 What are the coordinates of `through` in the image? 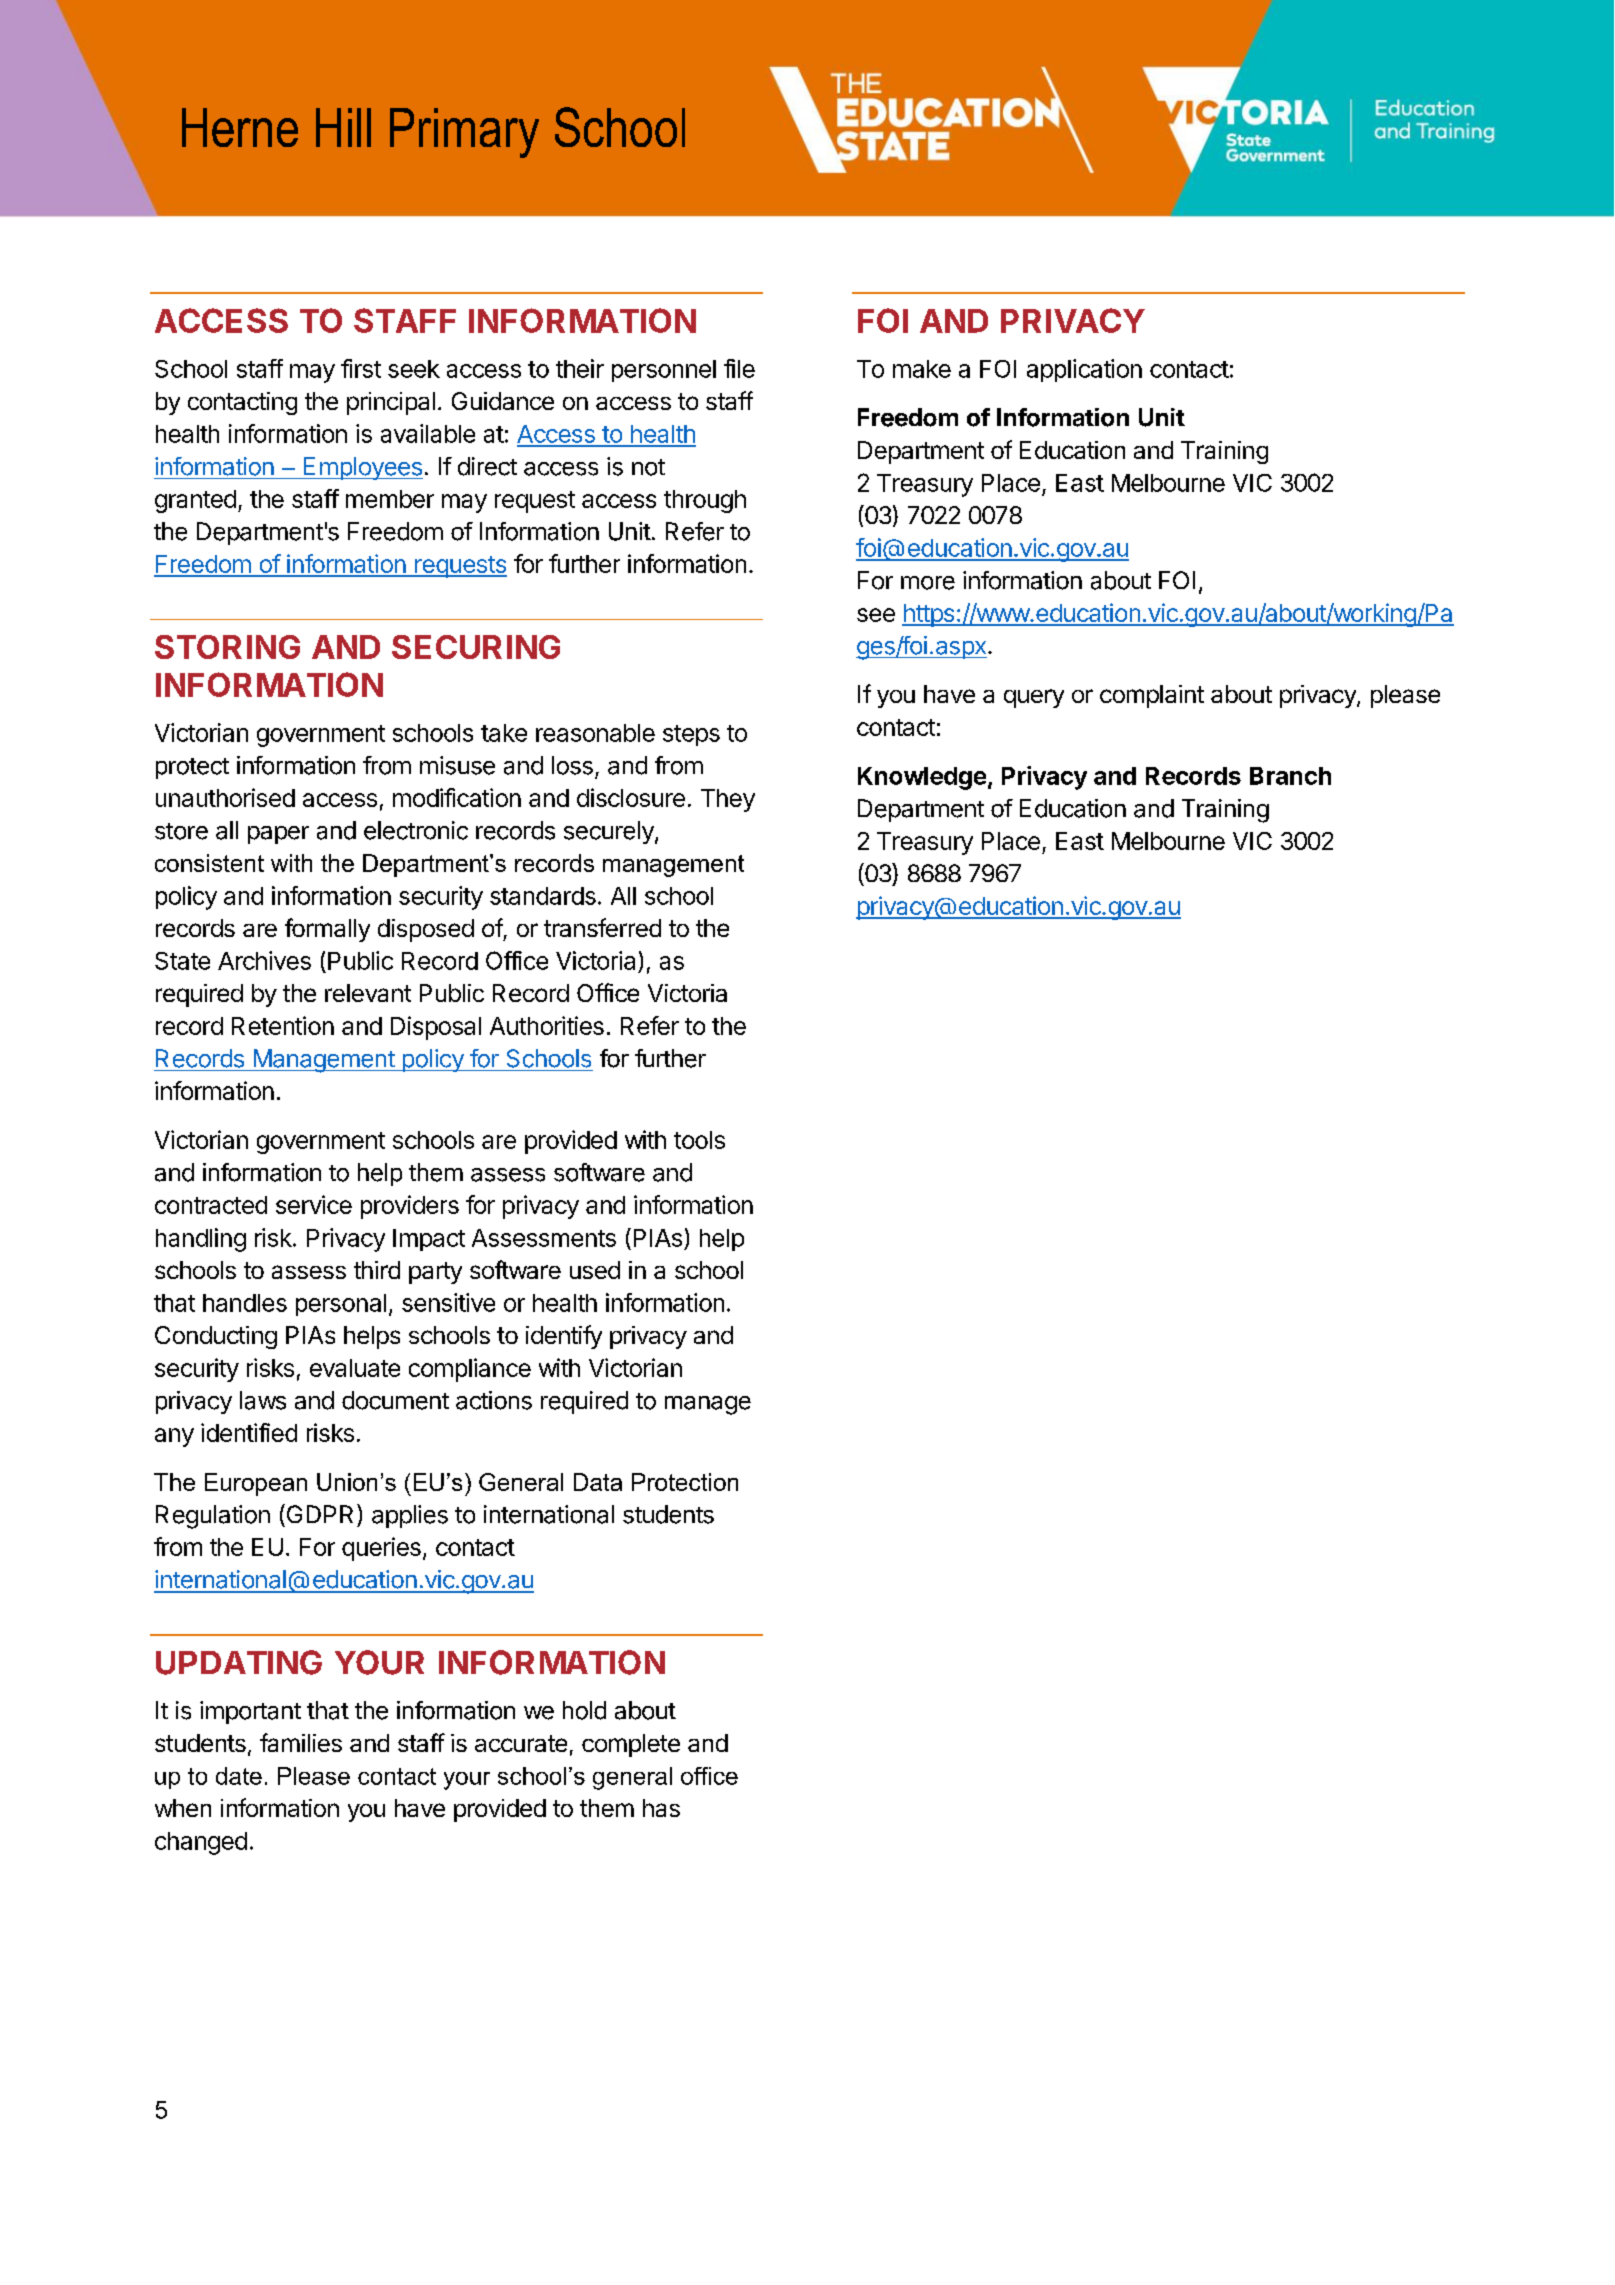 It's located at (705, 501).
